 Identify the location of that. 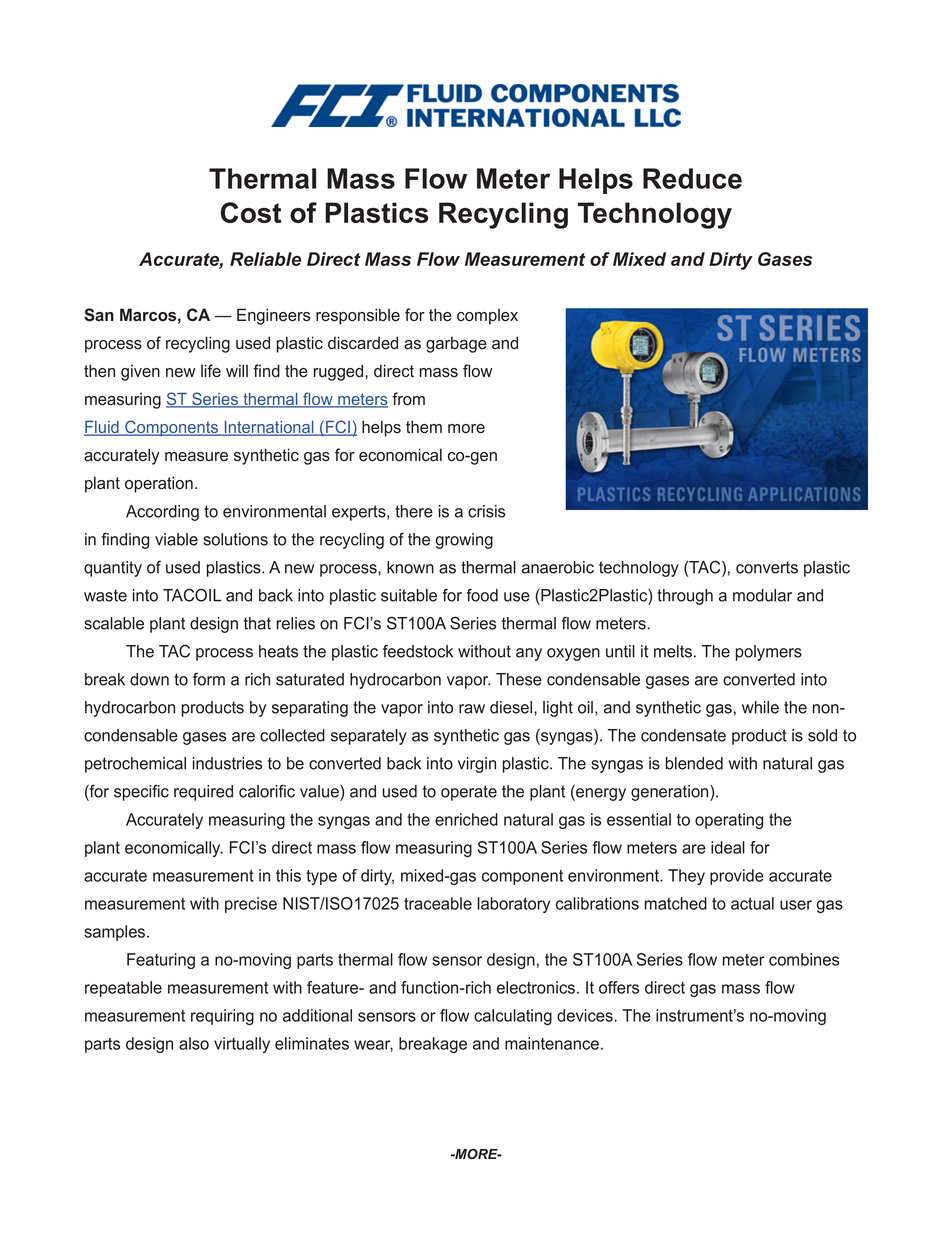
(257, 623).
